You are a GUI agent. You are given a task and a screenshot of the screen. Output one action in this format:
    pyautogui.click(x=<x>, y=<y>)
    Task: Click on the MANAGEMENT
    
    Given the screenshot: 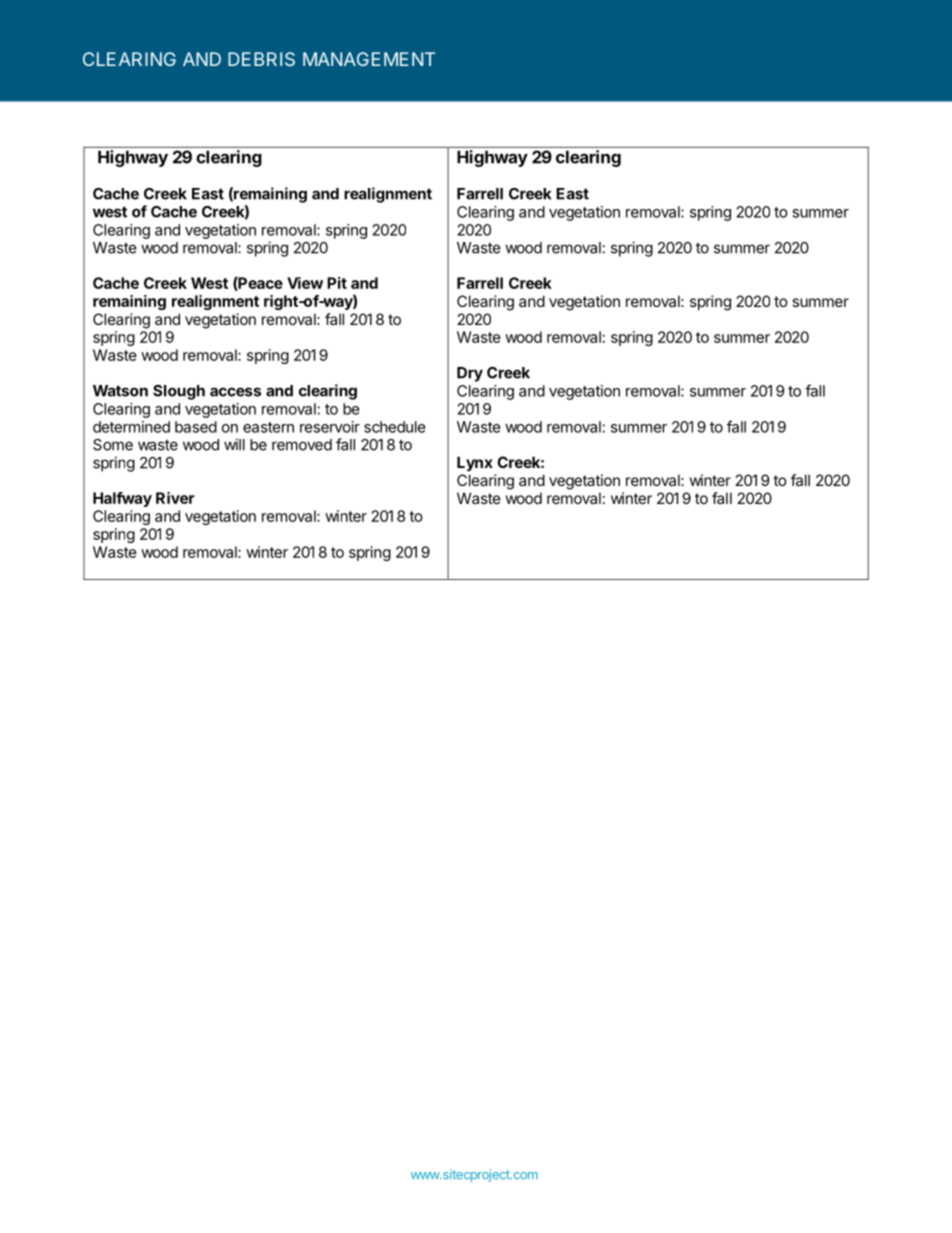 What is the action you would take?
    pyautogui.click(x=369, y=59)
